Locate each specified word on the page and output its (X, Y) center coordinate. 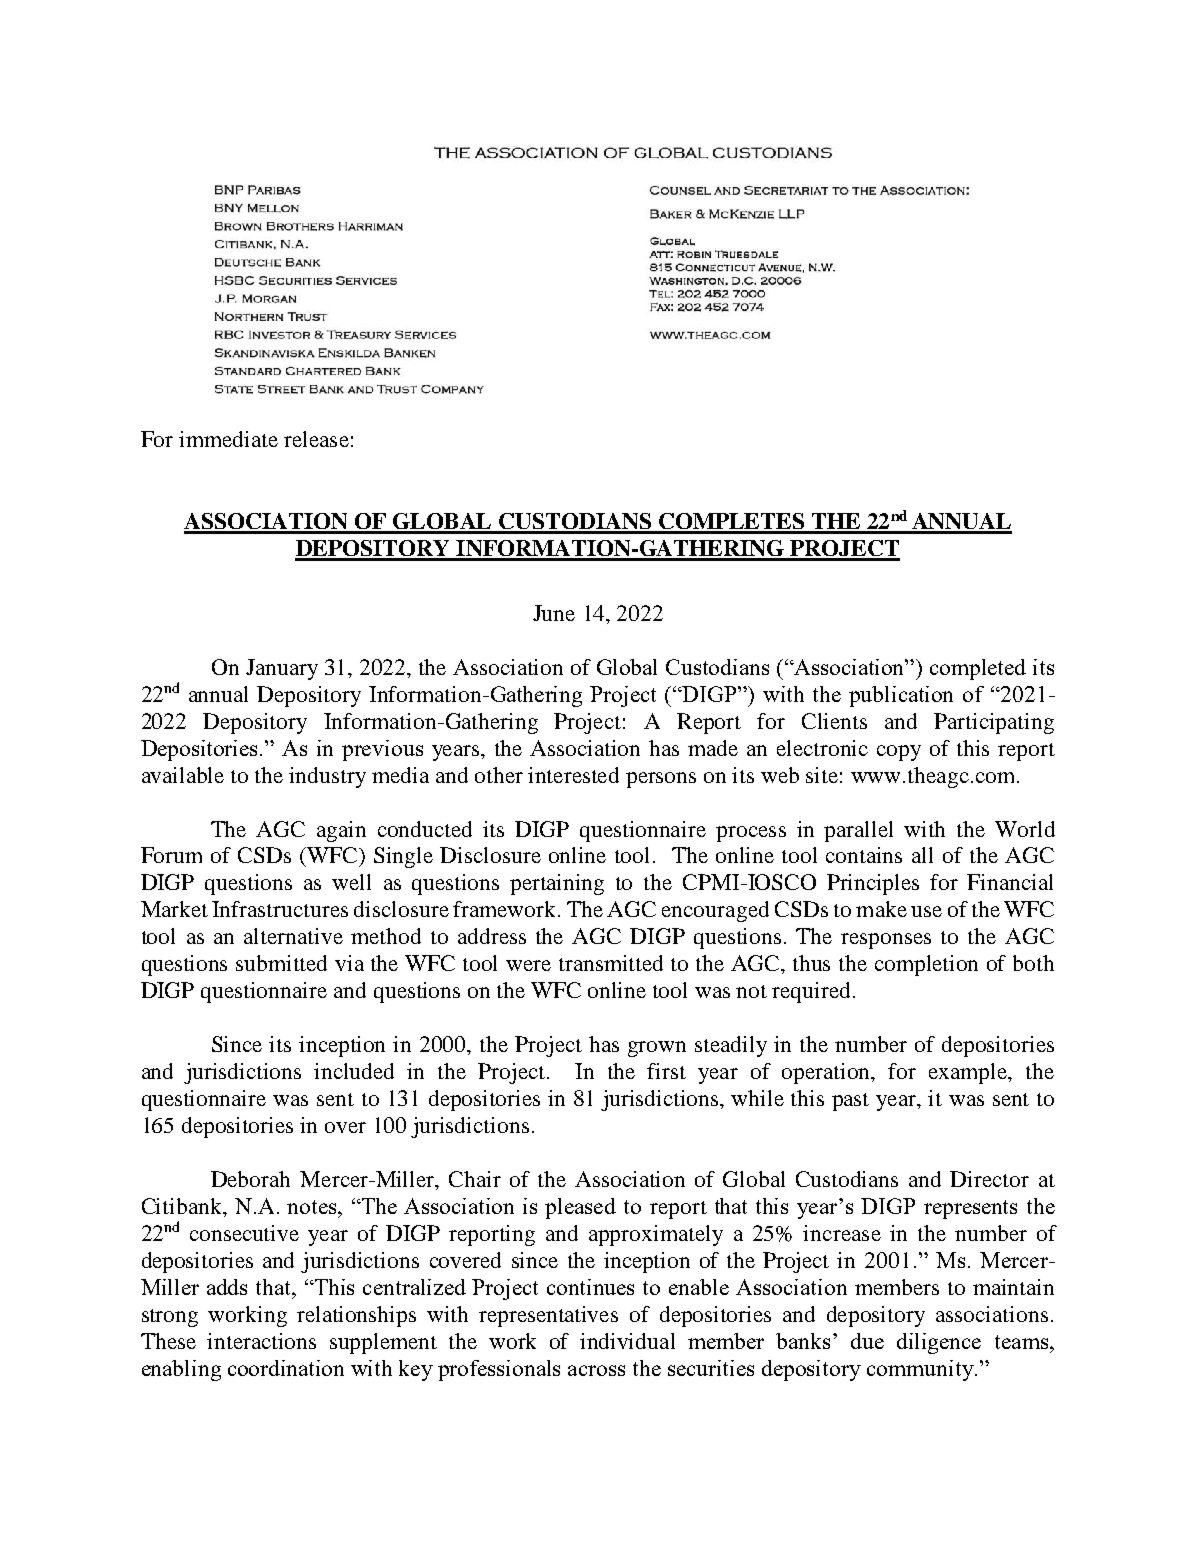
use (926, 911)
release (316, 439)
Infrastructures (280, 909)
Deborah (250, 1179)
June (554, 613)
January (282, 669)
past (850, 1102)
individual (627, 1341)
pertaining (557, 884)
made (713, 748)
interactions (261, 1341)
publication (901, 696)
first (666, 1071)
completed (978, 669)
